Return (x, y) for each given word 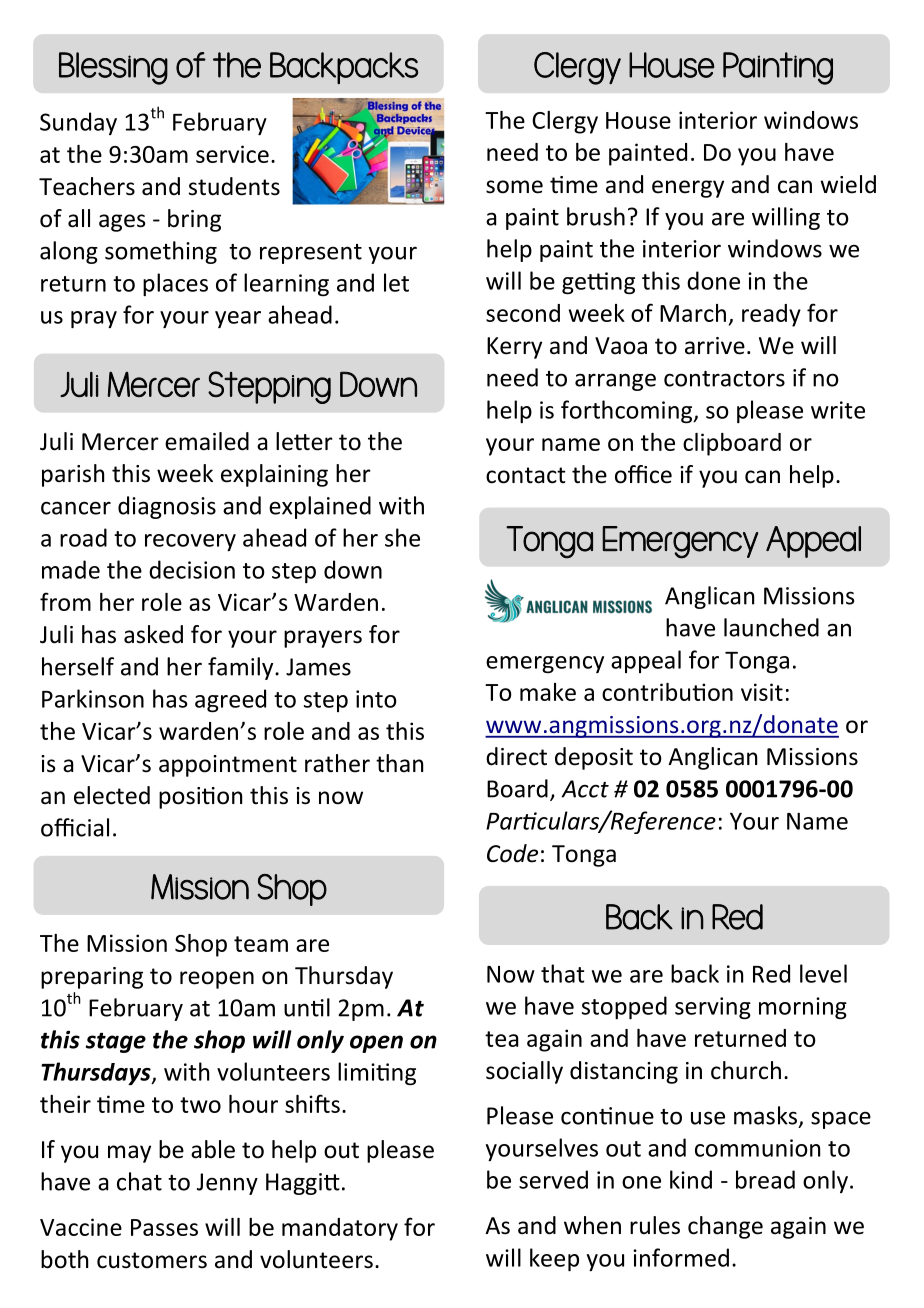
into (376, 699)
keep (554, 1259)
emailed (207, 441)
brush (596, 216)
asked (153, 634)
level (823, 973)
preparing (92, 978)
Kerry (514, 348)
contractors (724, 379)
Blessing (113, 68)
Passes (164, 1227)
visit (762, 692)
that (563, 973)
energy (688, 189)
